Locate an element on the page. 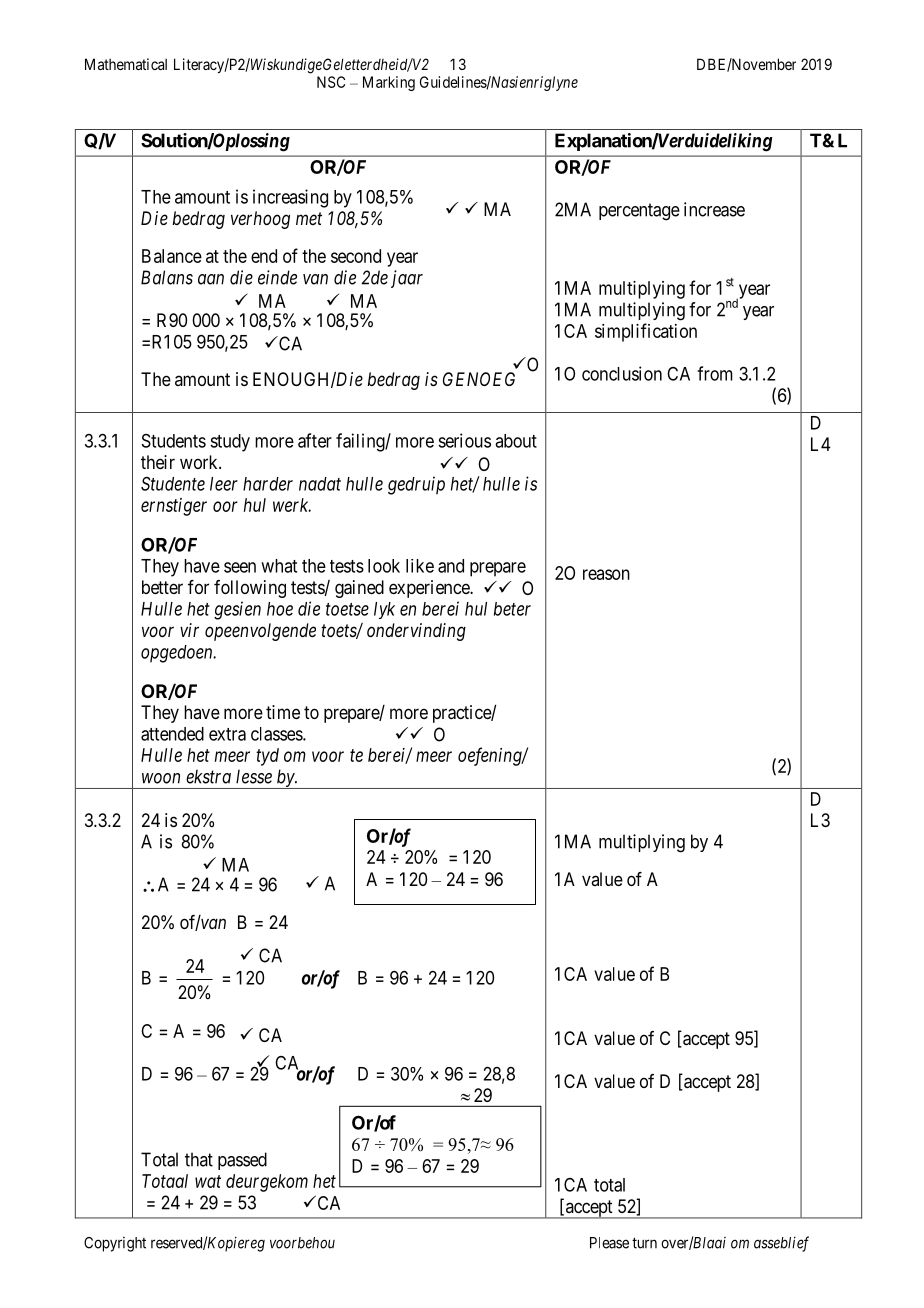  reason is located at coordinates (606, 574).
